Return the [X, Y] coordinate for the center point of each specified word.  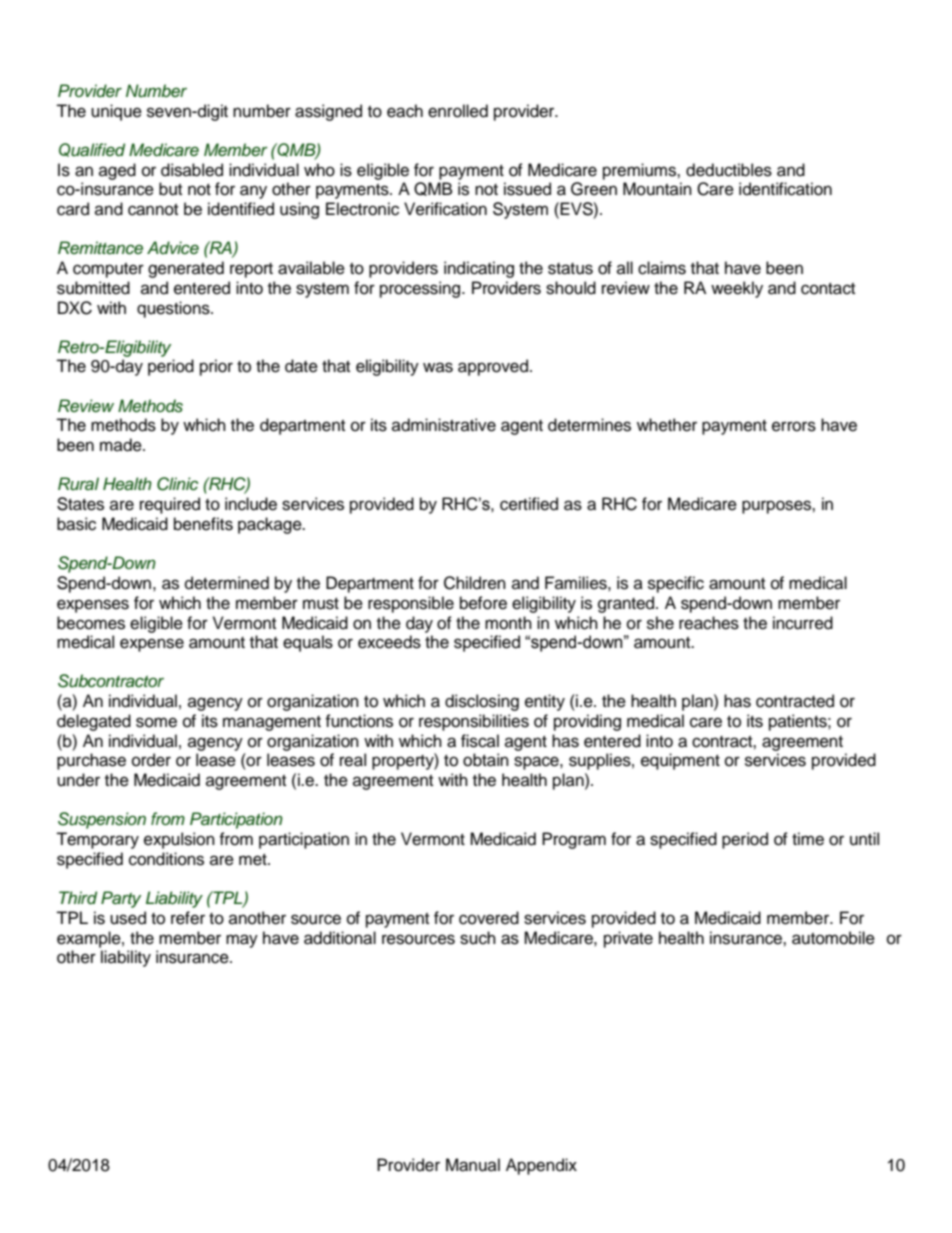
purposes [777, 507]
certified [529, 504]
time [808, 839]
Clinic [177, 484]
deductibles [729, 170]
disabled [192, 170]
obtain [486, 760]
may [242, 941]
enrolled [458, 111]
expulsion [179, 840]
